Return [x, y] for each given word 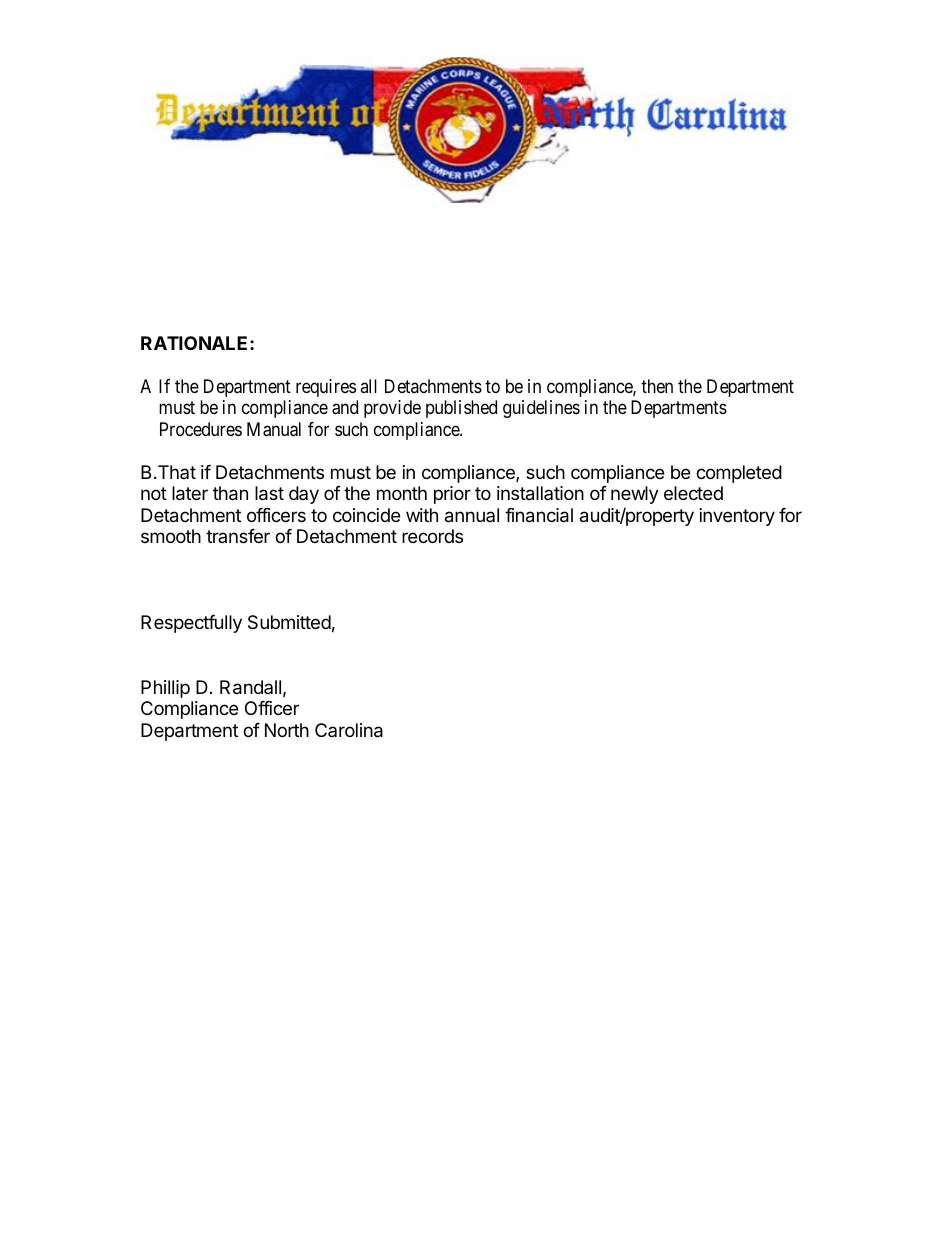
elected [693, 493]
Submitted [289, 622]
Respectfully [191, 624]
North [287, 730]
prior [452, 495]
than [230, 493]
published [461, 409]
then [657, 386]
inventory [737, 517]
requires [326, 388]
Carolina [349, 730]
